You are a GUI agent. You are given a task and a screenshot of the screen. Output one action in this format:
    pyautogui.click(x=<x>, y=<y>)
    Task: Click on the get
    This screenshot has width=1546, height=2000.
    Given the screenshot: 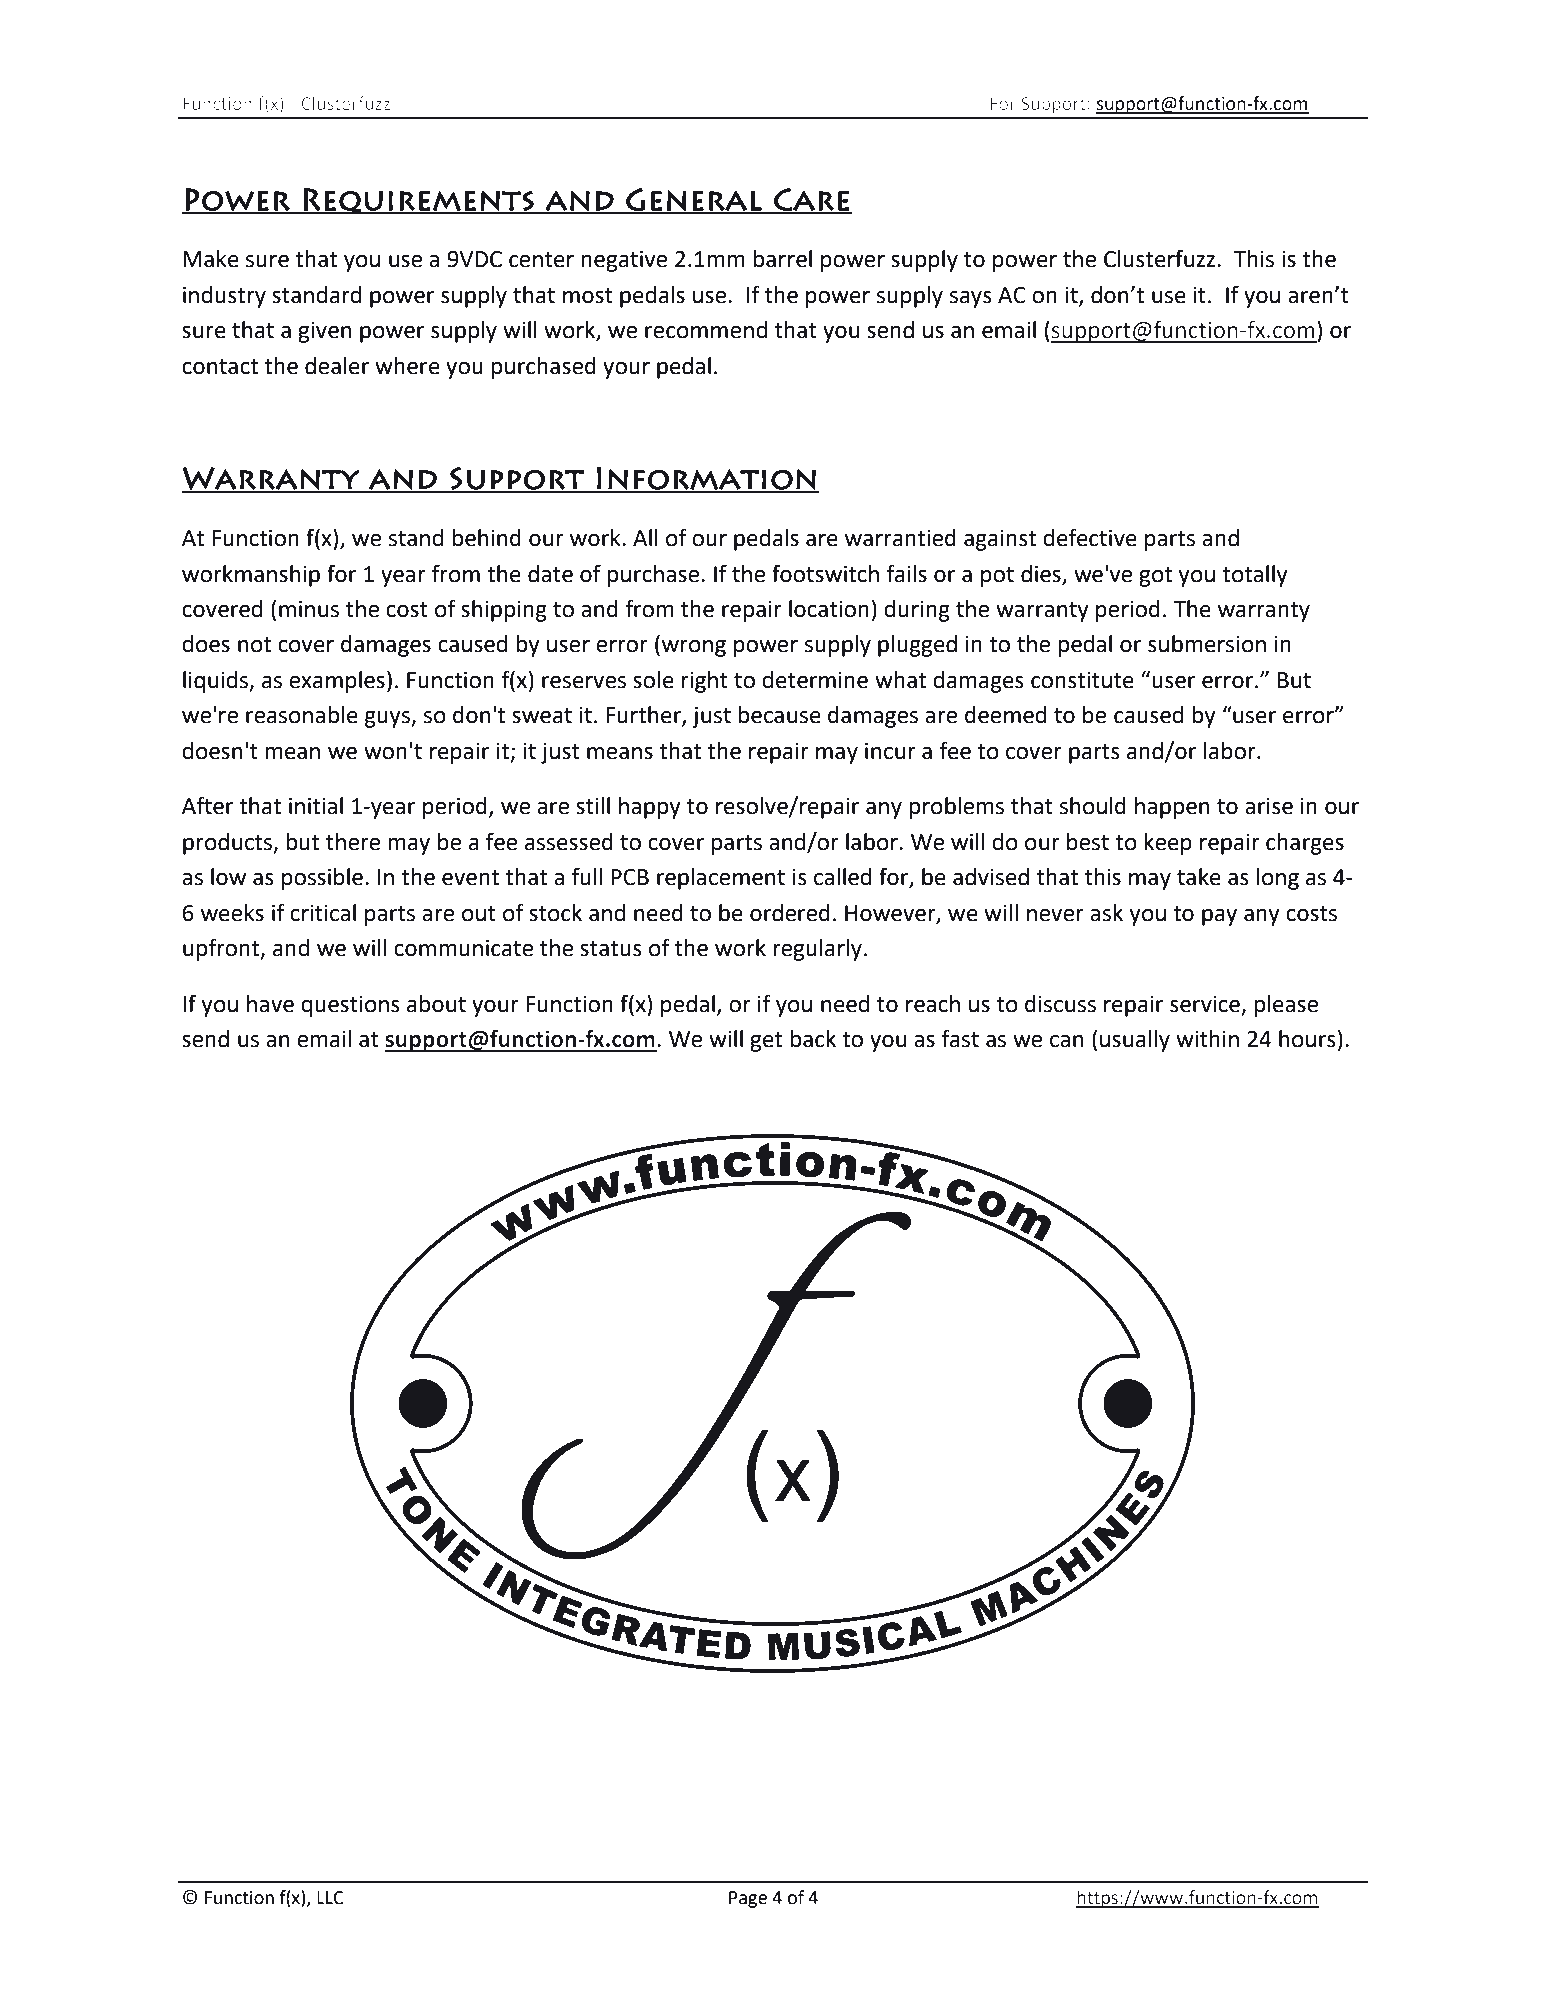 What is the action you would take?
    pyautogui.click(x=766, y=1042)
